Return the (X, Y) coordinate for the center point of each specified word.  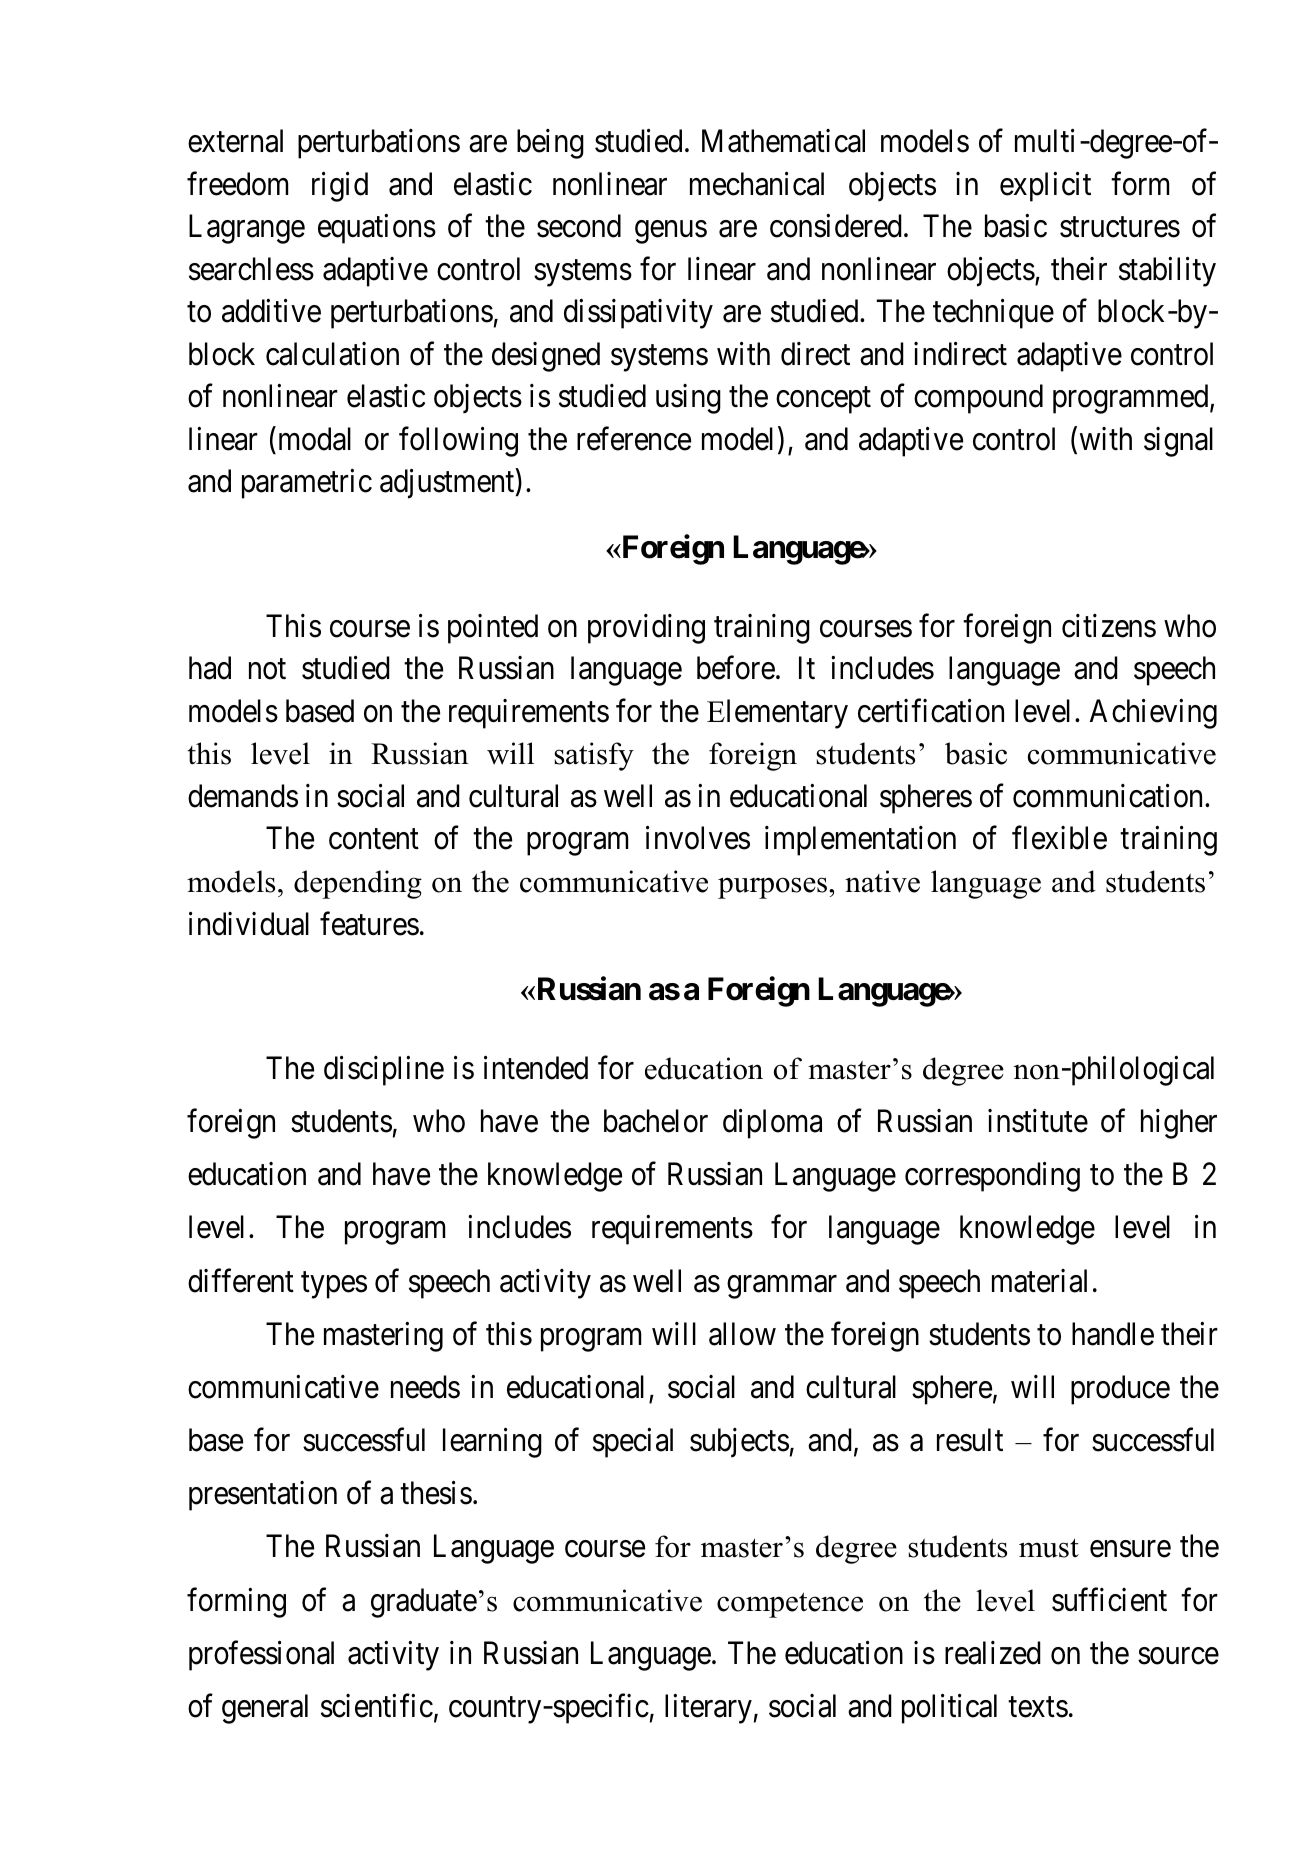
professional (261, 1656)
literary (708, 1709)
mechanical (757, 184)
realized (993, 1653)
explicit (1045, 187)
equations (377, 229)
